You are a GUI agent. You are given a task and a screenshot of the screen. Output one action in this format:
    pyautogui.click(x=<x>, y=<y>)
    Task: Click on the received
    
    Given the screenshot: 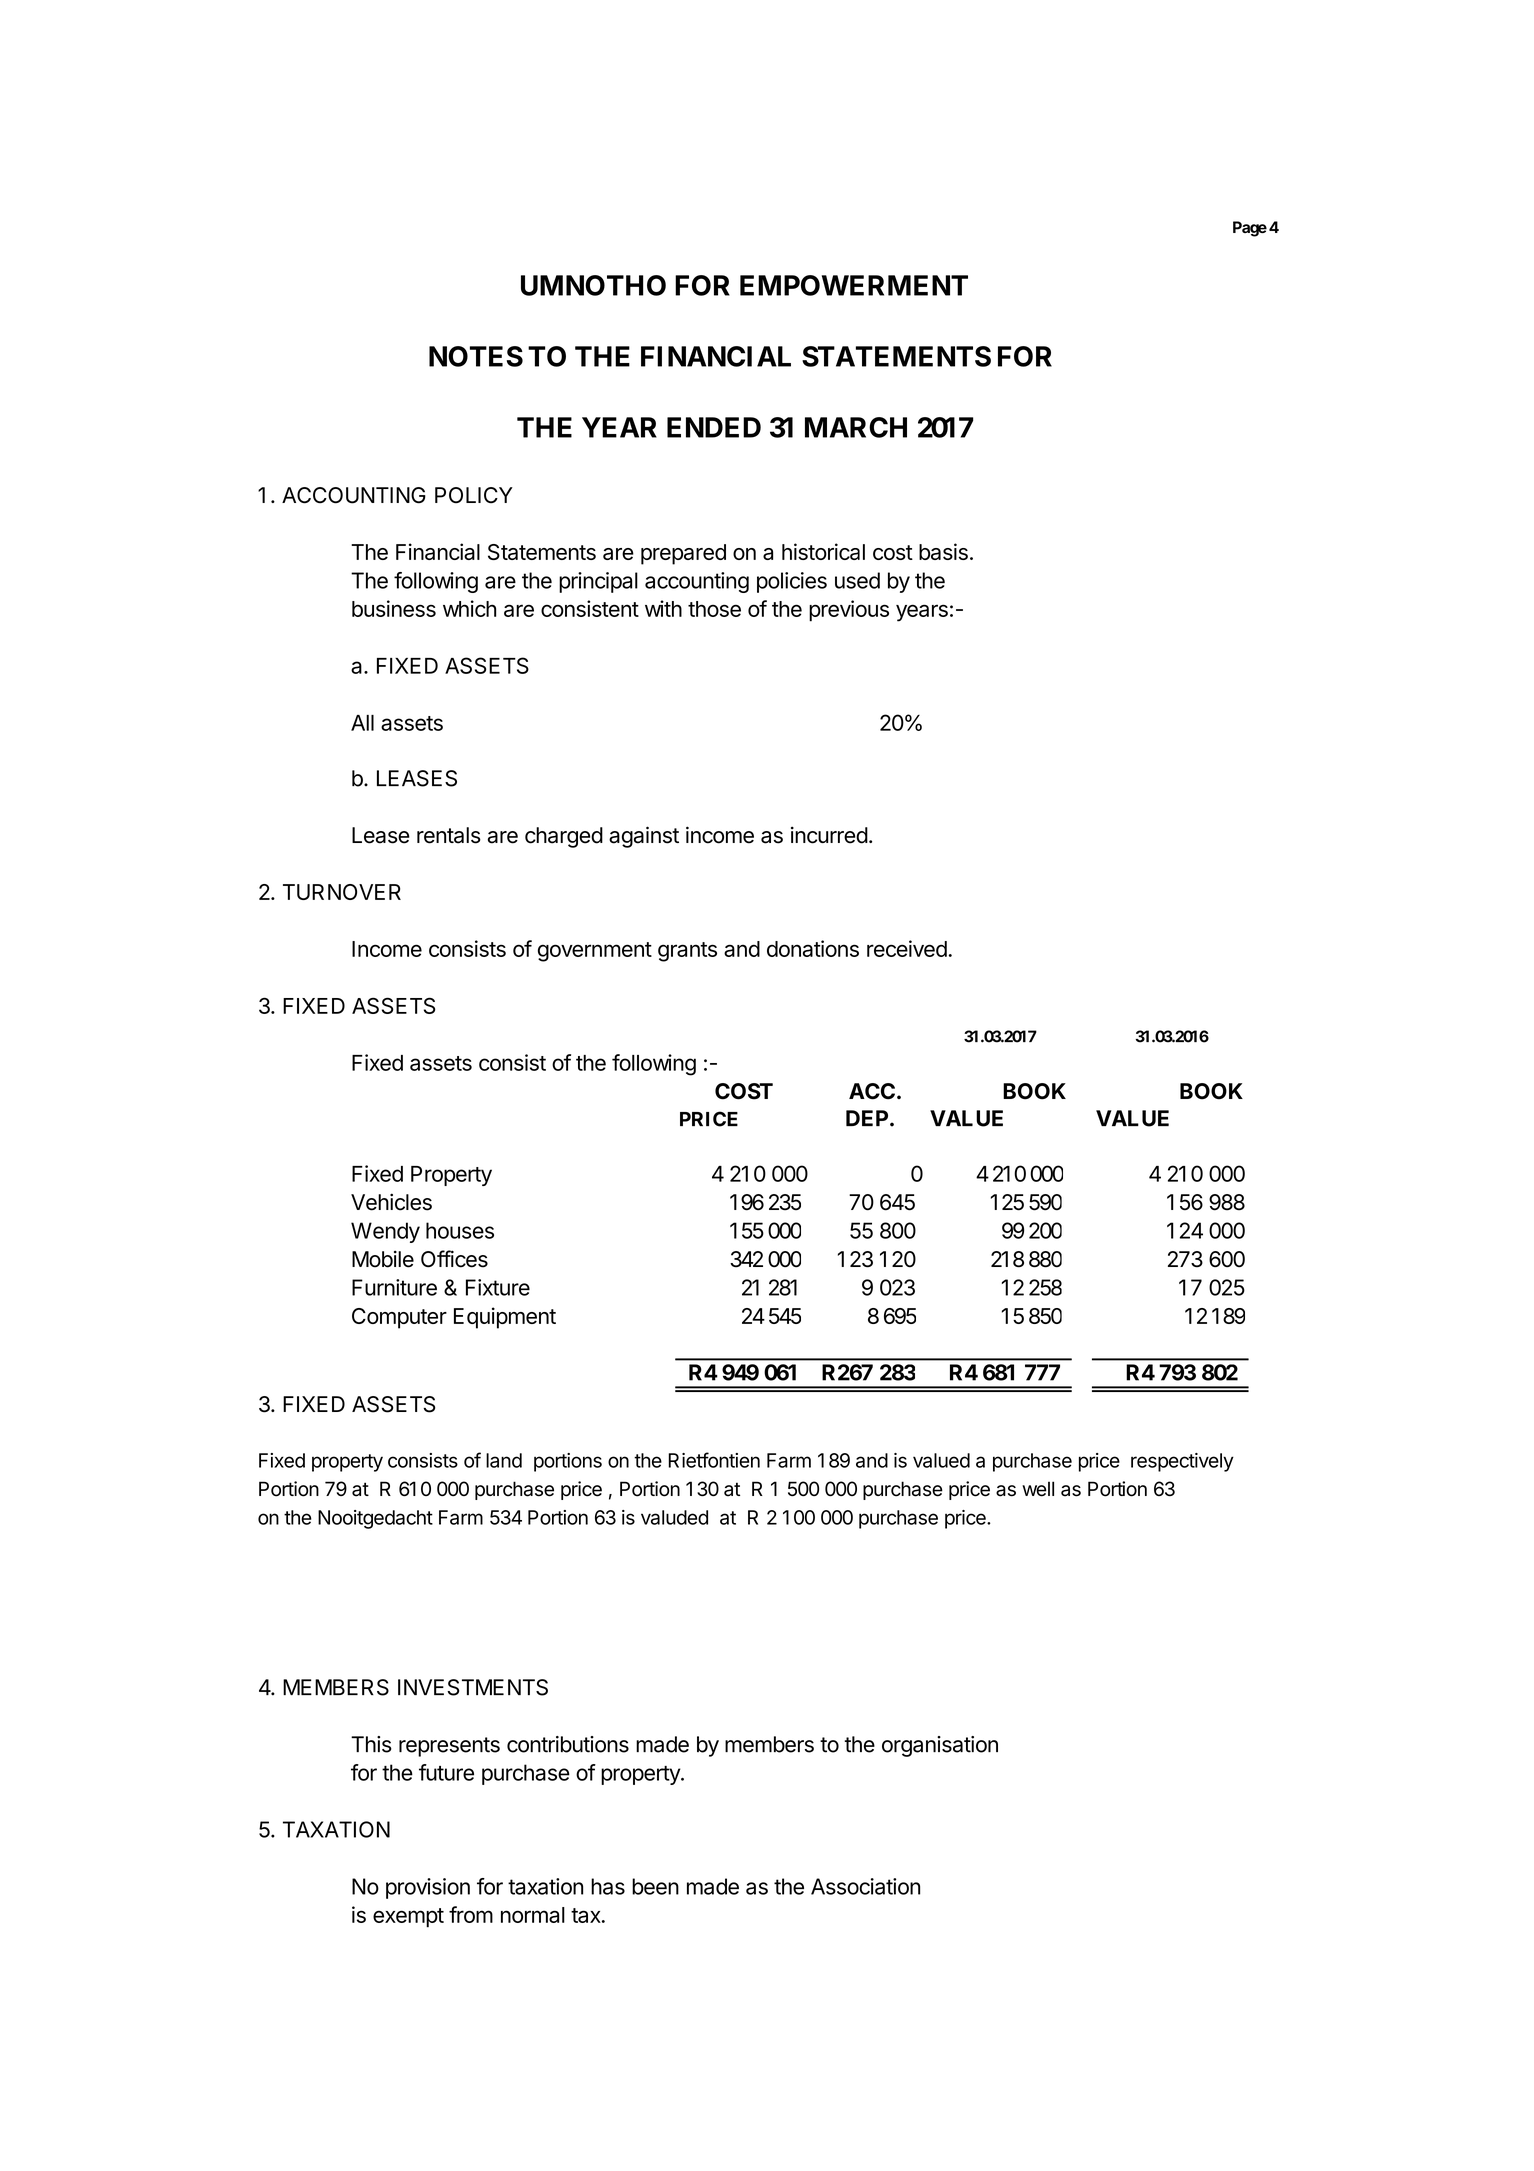 What is the action you would take?
    pyautogui.click(x=907, y=948)
